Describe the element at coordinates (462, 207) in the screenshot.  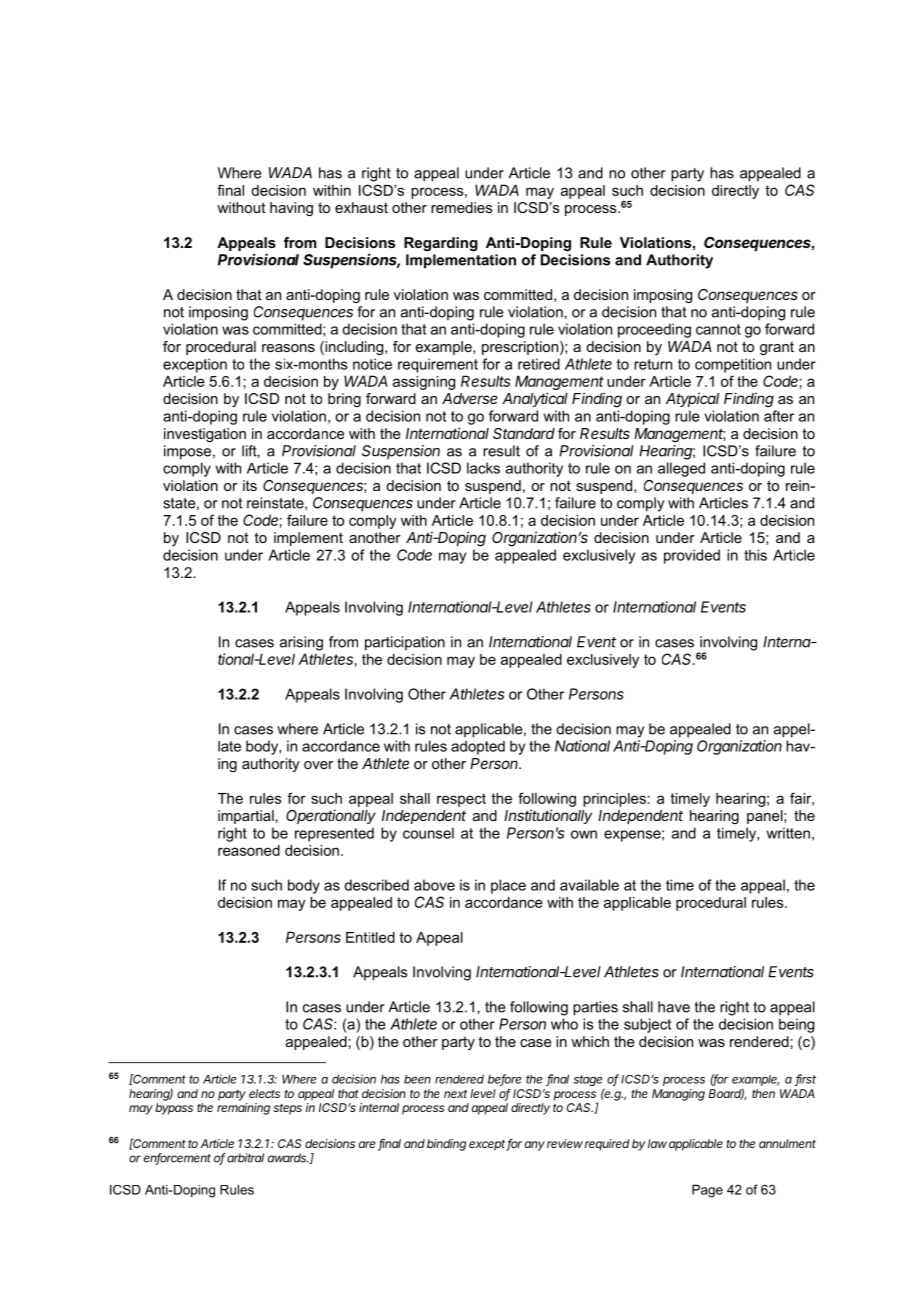
I see `remedies` at that location.
